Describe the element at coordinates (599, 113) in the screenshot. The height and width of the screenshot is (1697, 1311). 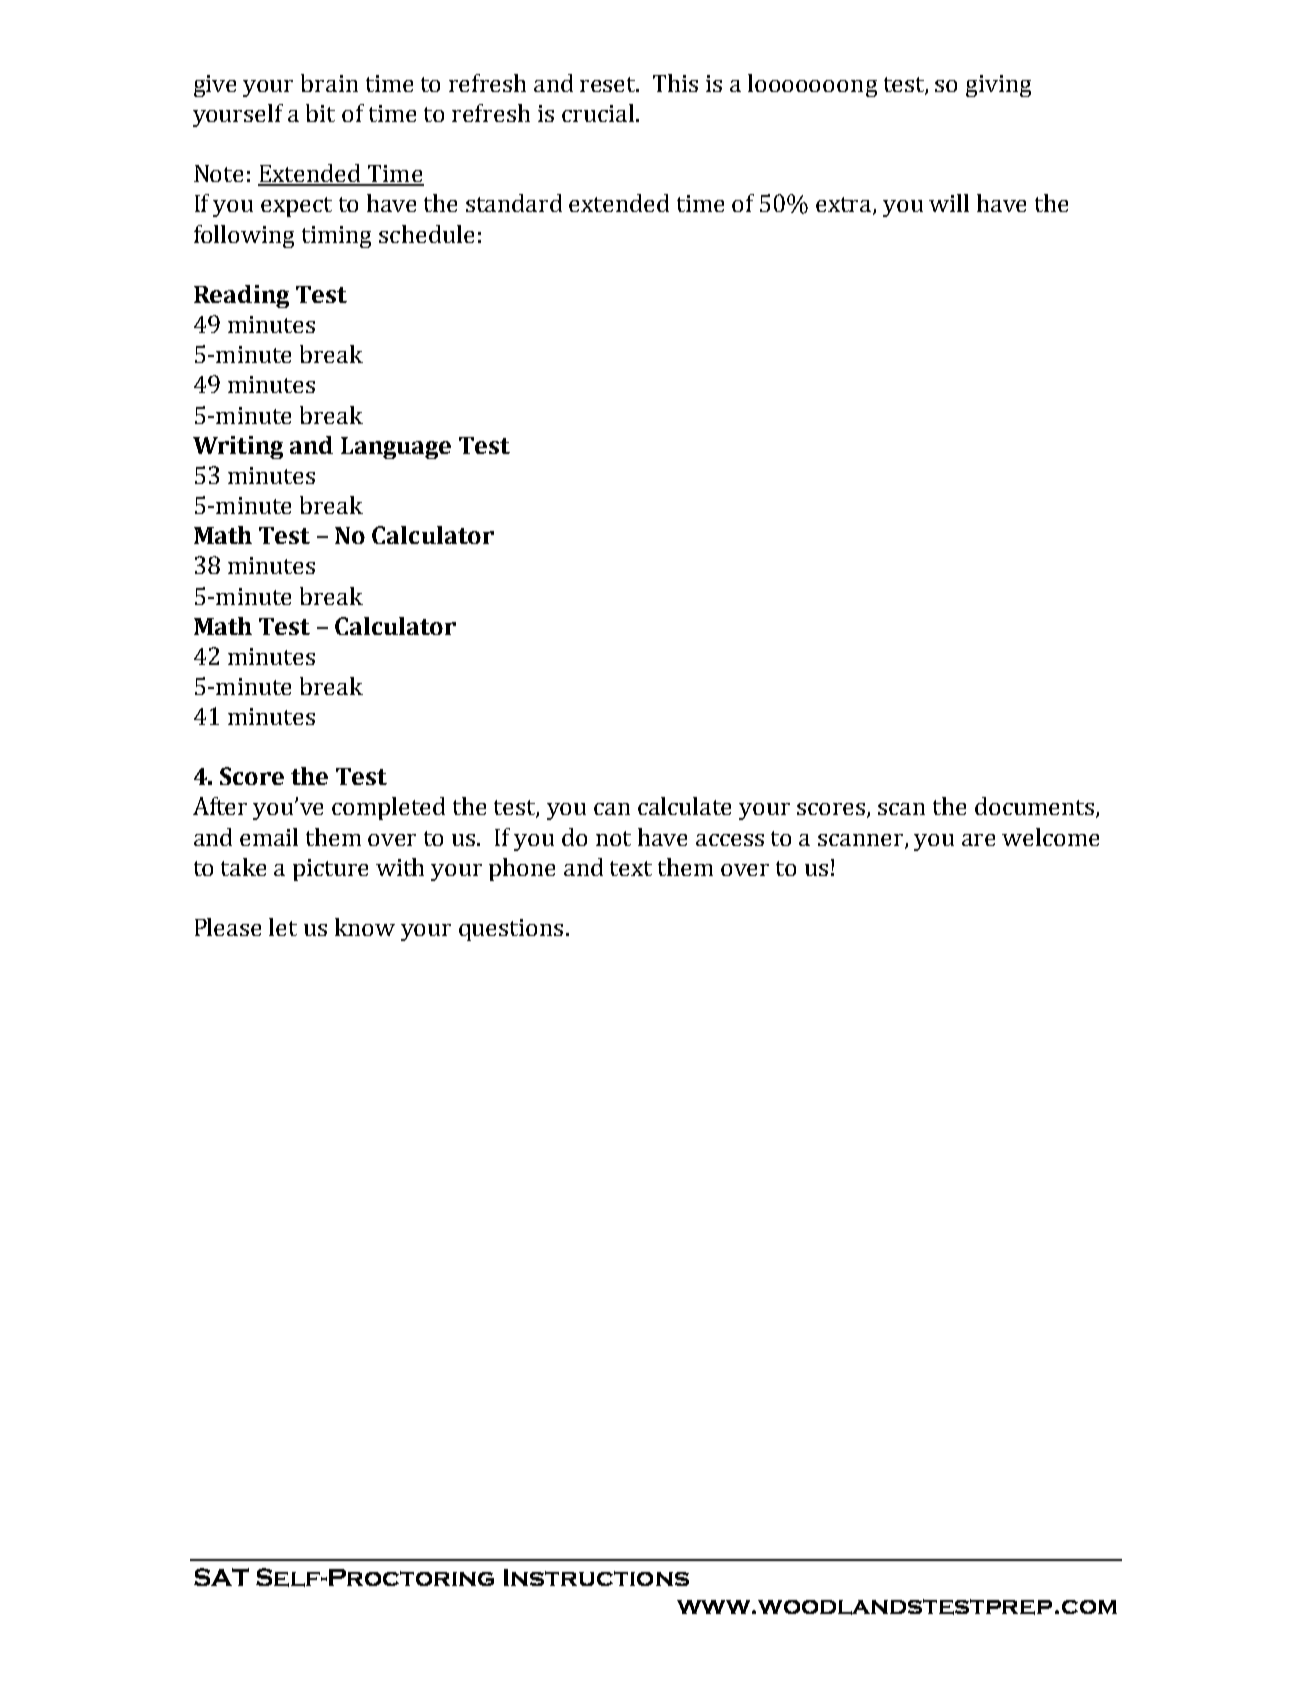
I see `crucial` at that location.
